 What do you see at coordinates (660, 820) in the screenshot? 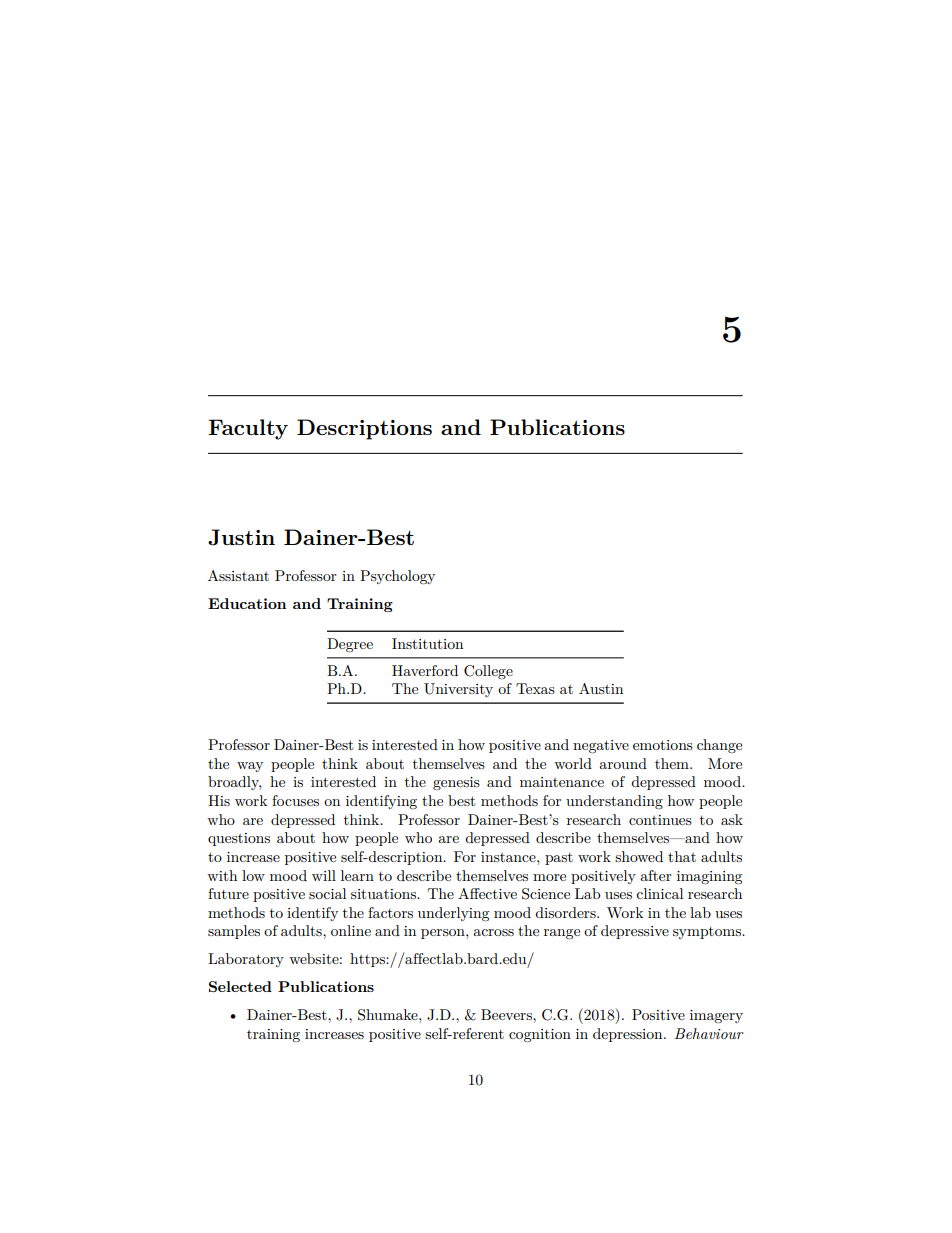
I see `continues` at bounding box center [660, 820].
